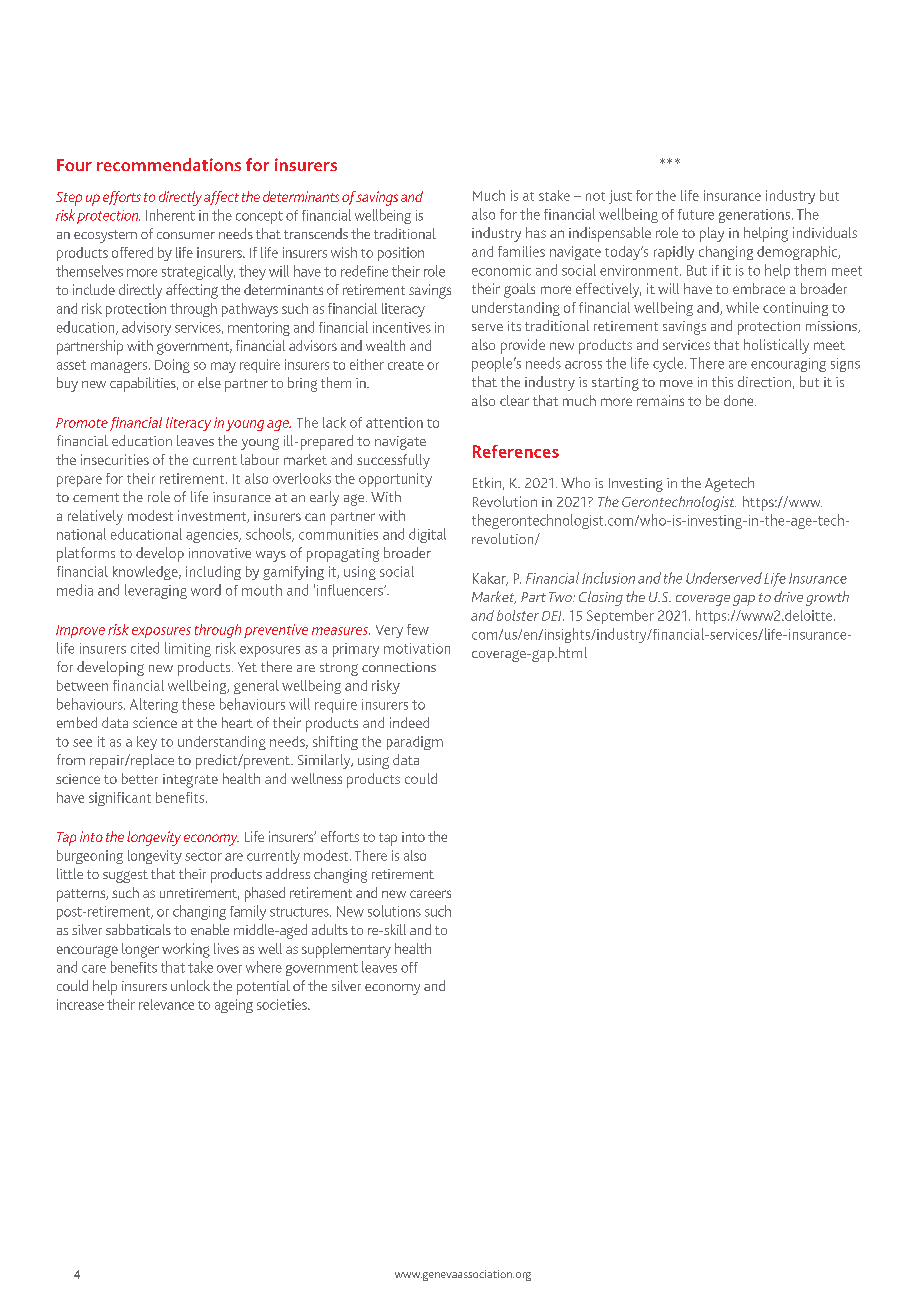 This page has height=1308, width=924. I want to click on insecurities, so click(115, 459).
